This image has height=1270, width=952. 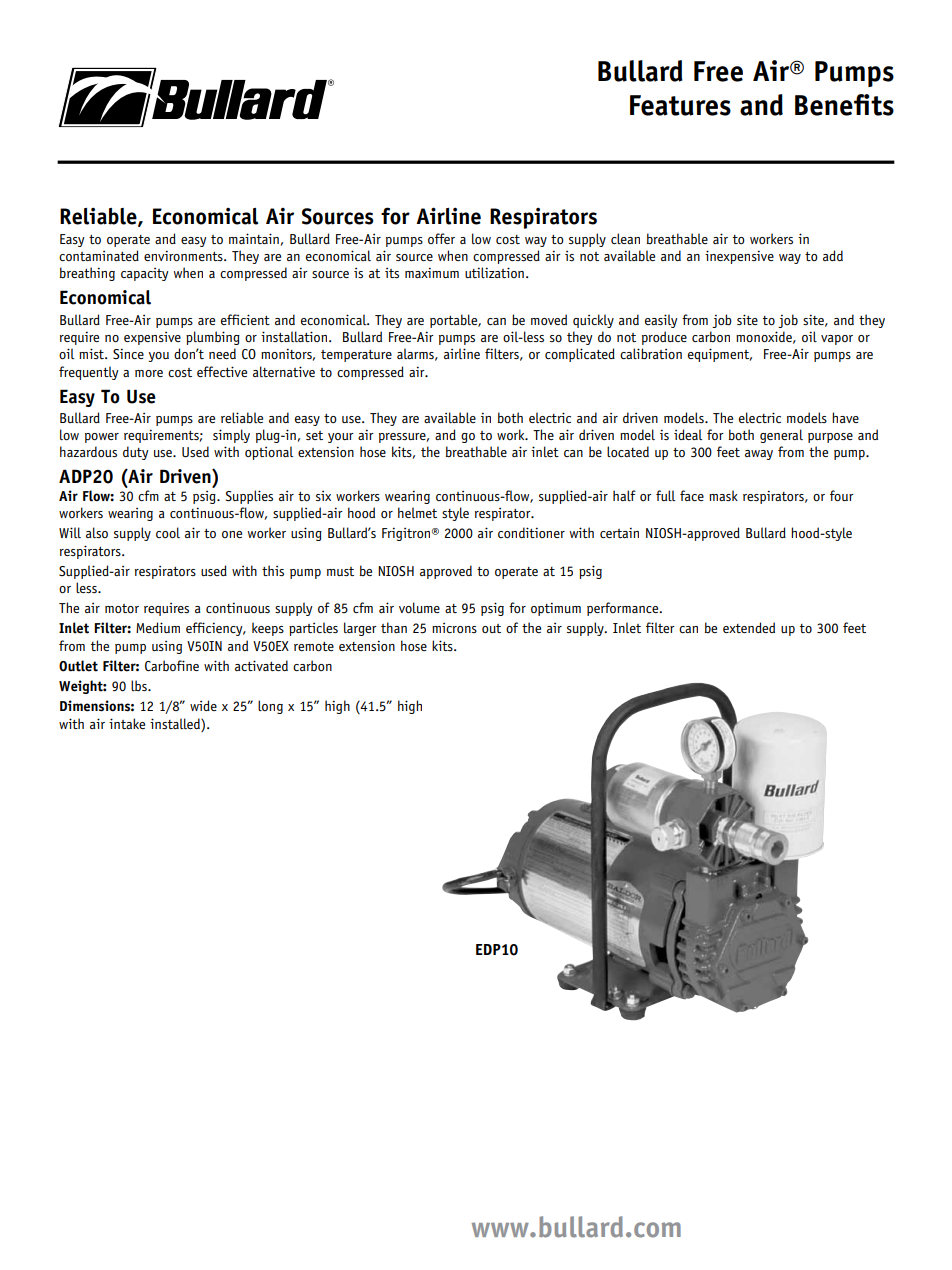 What do you see at coordinates (254, 238) in the image?
I see `maintain` at bounding box center [254, 238].
